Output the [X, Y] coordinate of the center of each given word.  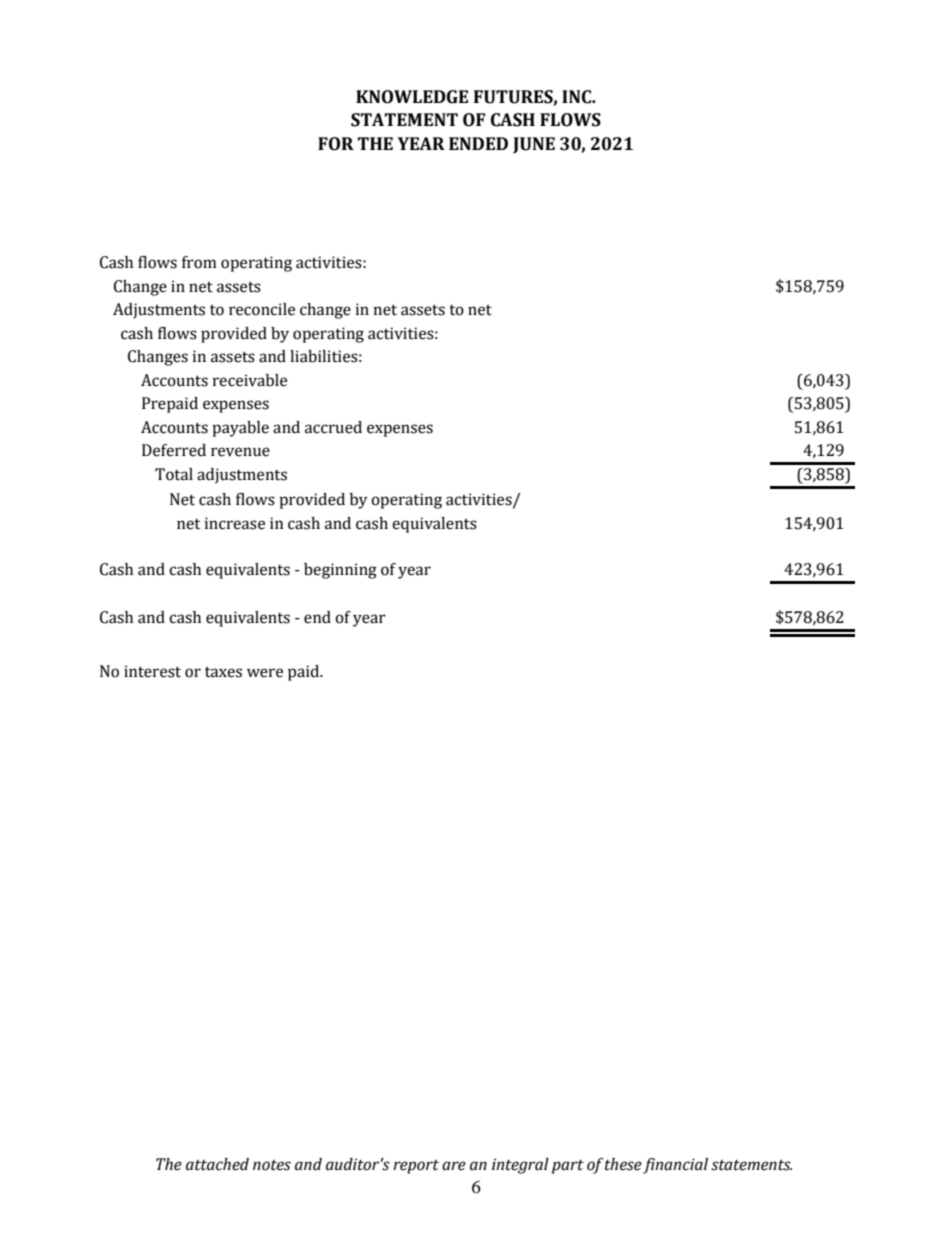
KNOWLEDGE [412, 97]
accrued [333, 427]
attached [217, 1164]
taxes [223, 672]
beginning [340, 571]
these [623, 1164]
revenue [240, 452]
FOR [336, 144]
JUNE [534, 145]
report [416, 1167]
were [265, 673]
